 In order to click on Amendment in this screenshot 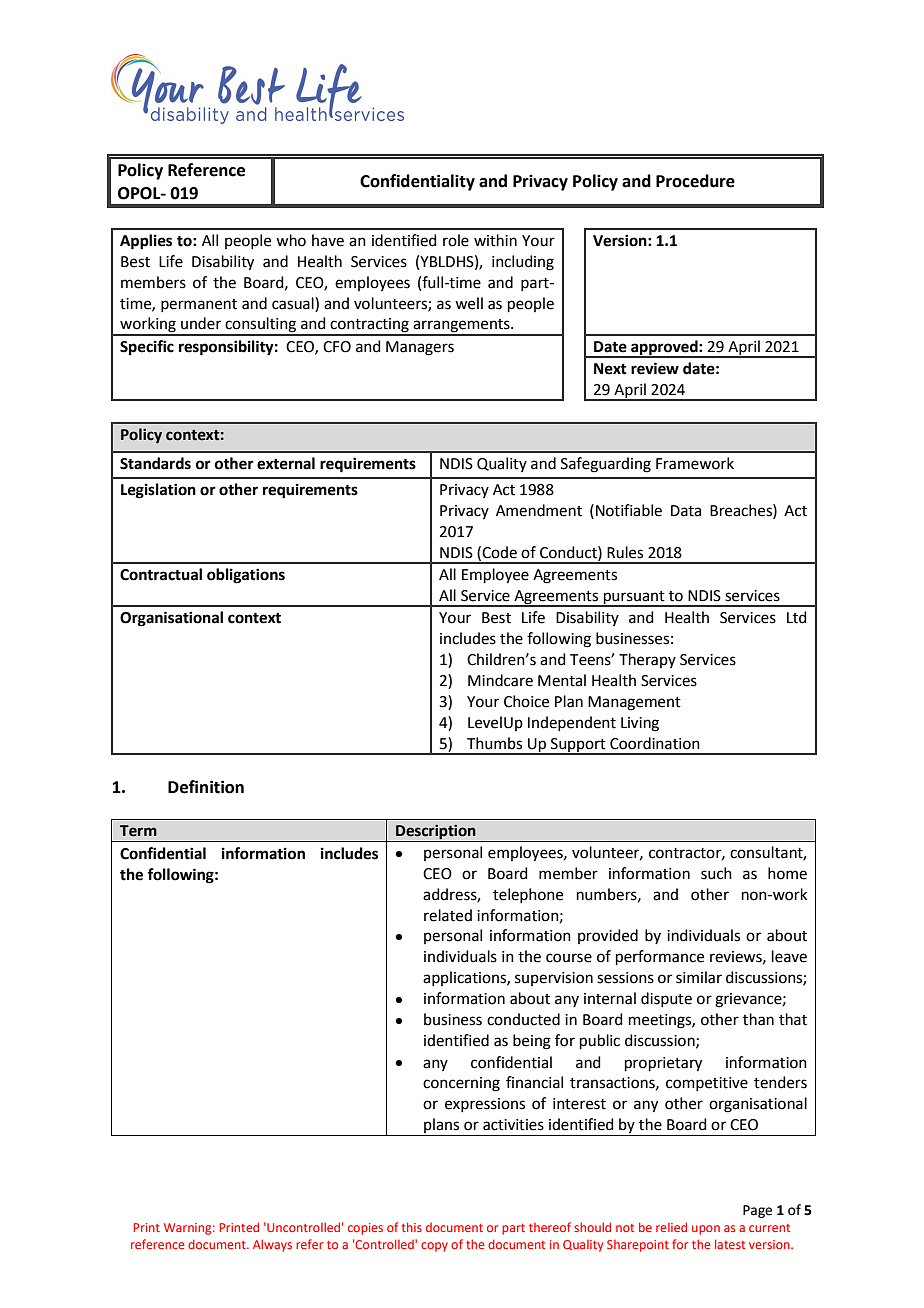, I will do `click(539, 510)`.
